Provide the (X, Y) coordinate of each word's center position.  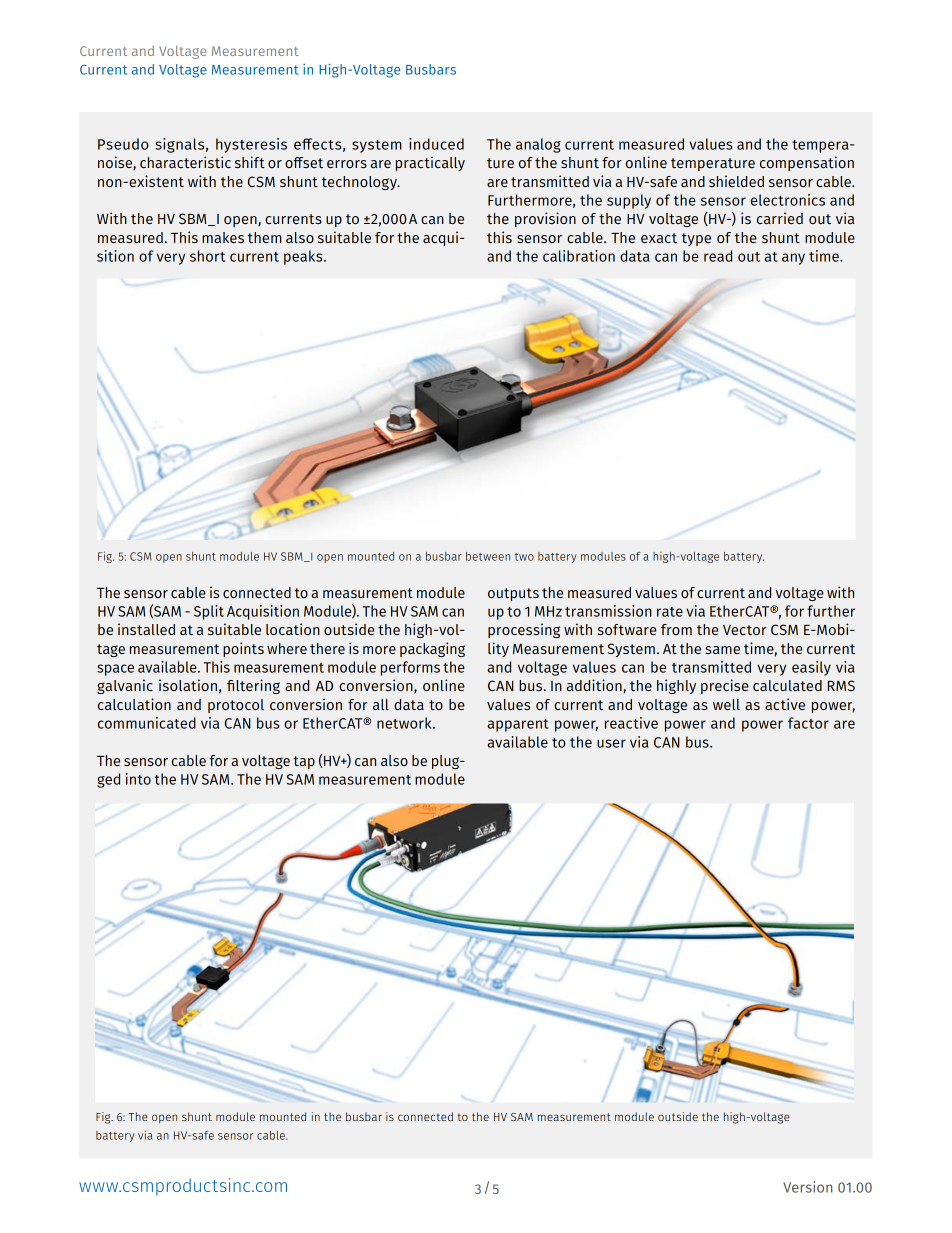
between (488, 556)
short (207, 256)
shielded (736, 181)
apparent (518, 725)
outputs (513, 594)
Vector (745, 630)
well (726, 704)
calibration (579, 256)
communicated (147, 723)
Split (209, 612)
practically (430, 163)
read (718, 256)
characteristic (185, 162)
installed (146, 629)
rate (670, 612)
